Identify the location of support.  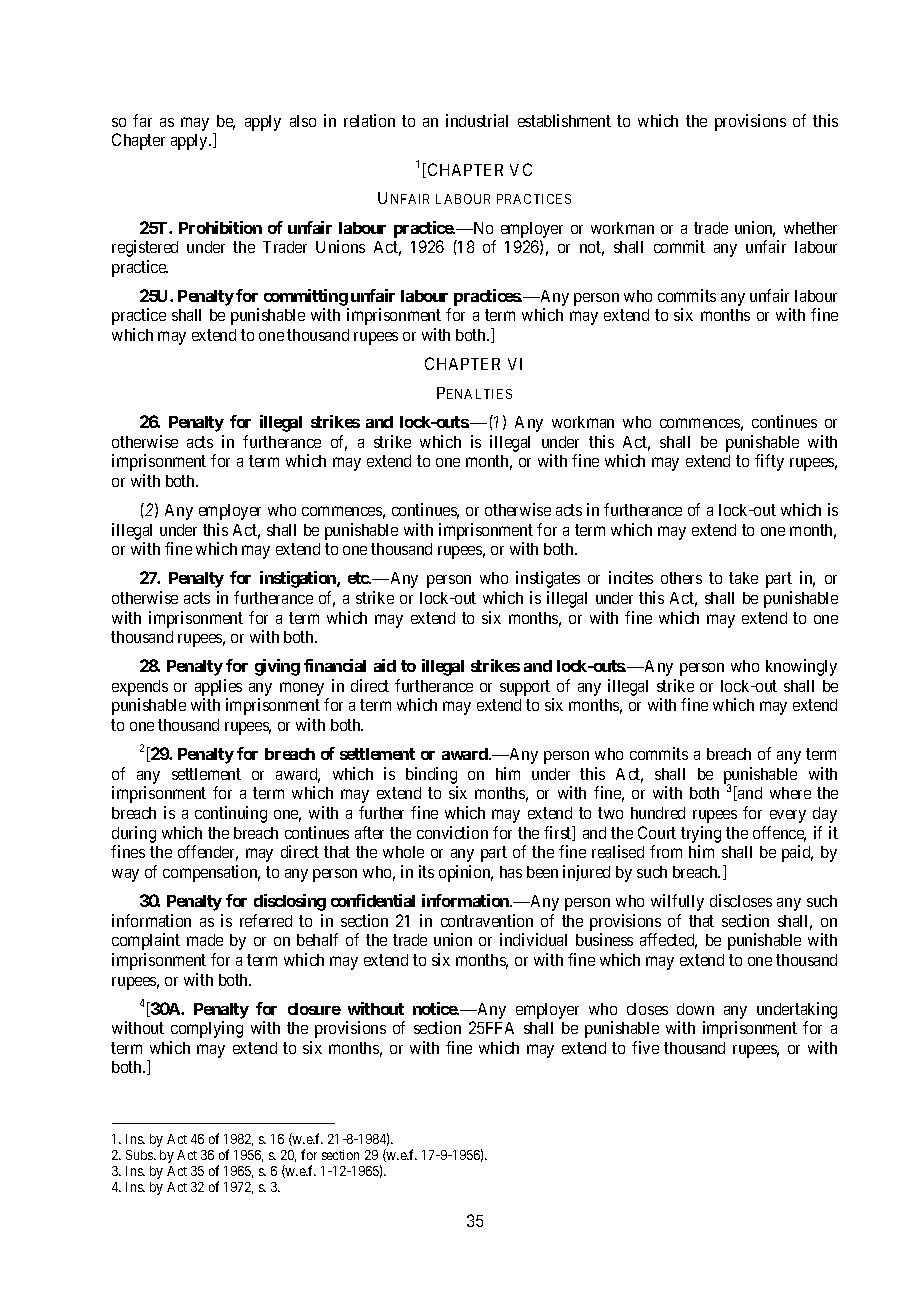
(526, 689).
